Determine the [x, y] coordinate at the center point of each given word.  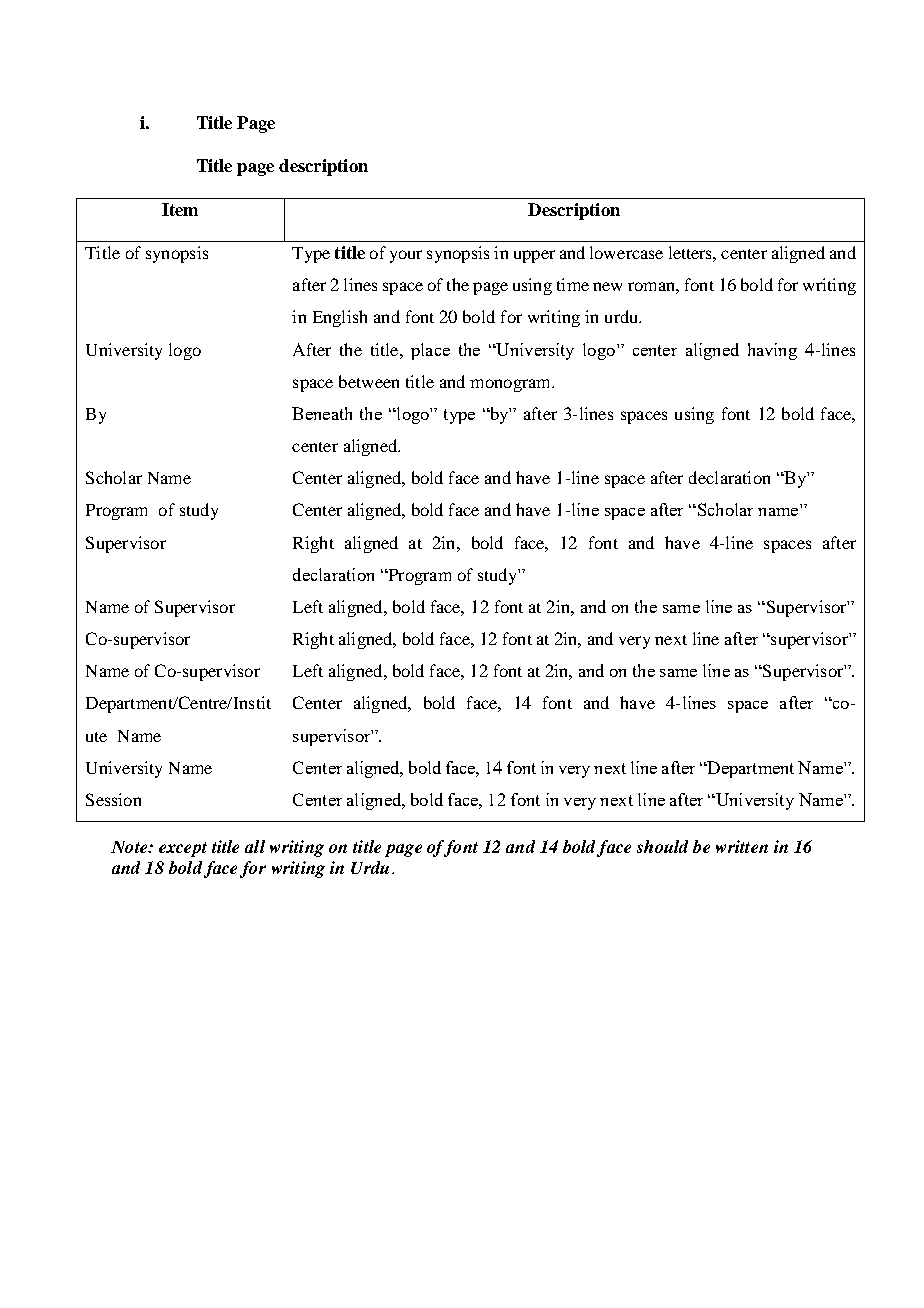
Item [180, 209]
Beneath [322, 413]
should [662, 846]
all [255, 846]
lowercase [626, 252]
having [772, 351]
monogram [511, 385]
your [406, 256]
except [183, 849]
